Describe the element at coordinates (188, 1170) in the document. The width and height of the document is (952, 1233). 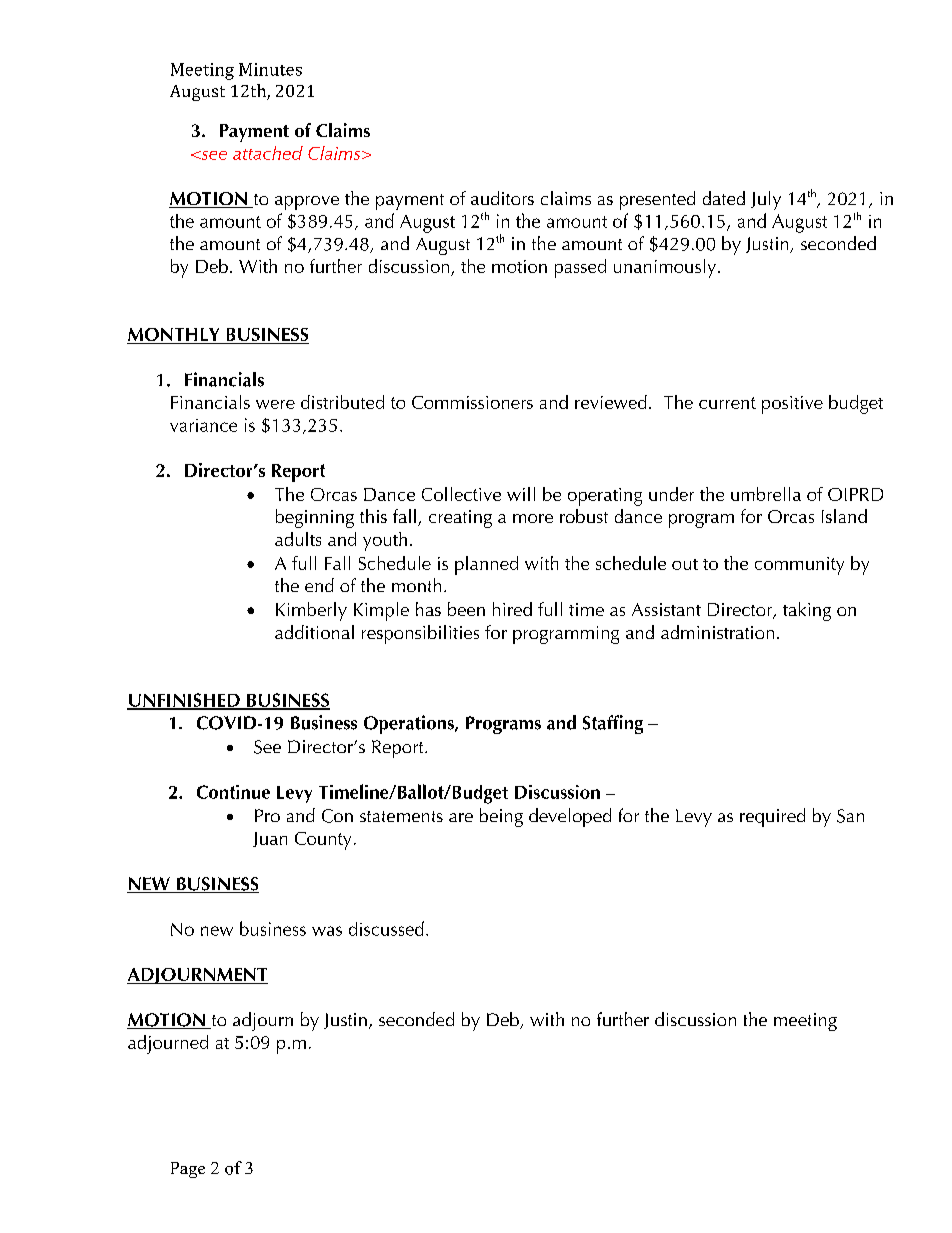
I see `Page` at that location.
